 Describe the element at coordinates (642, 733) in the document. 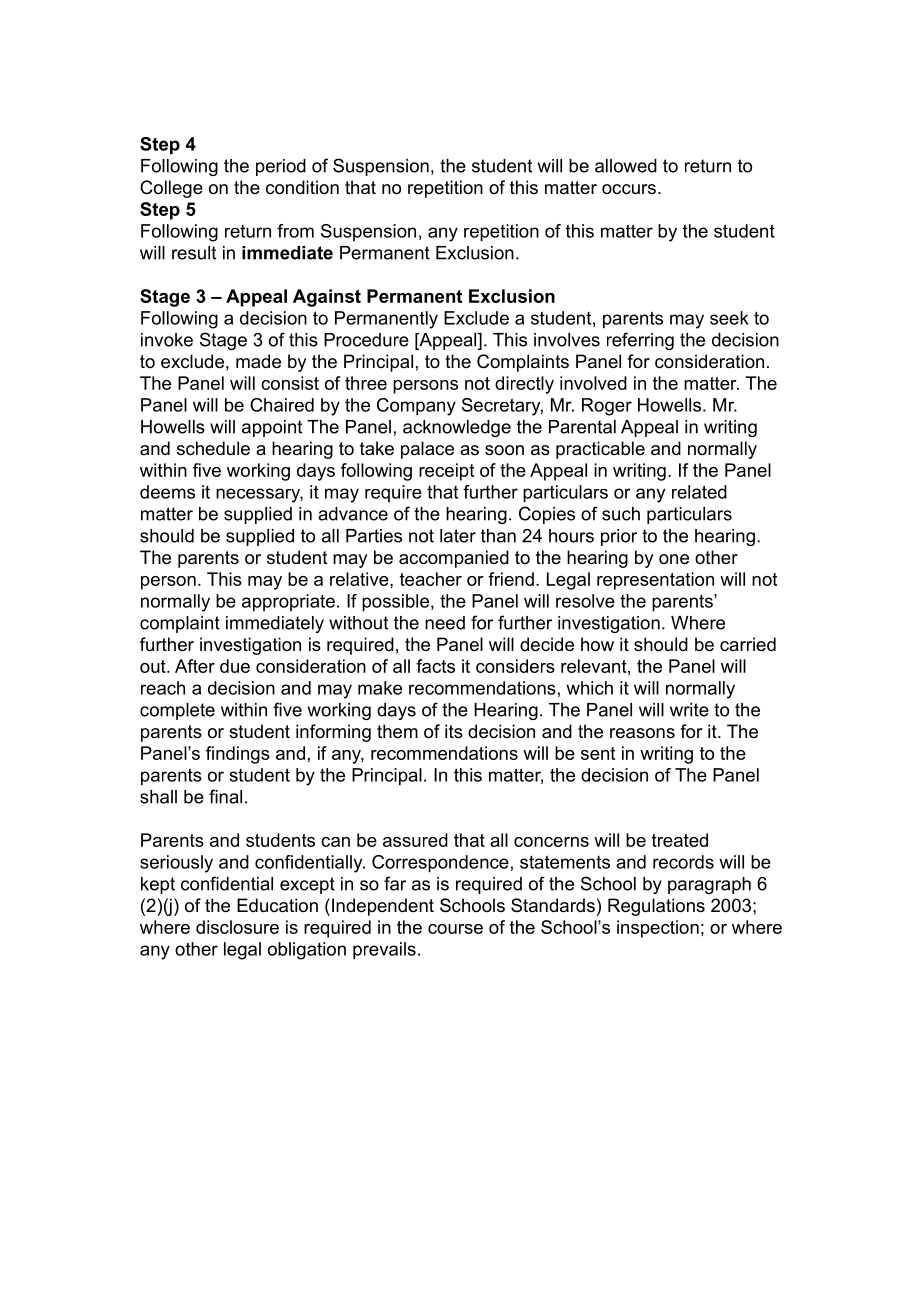

I see `reasons` at that location.
